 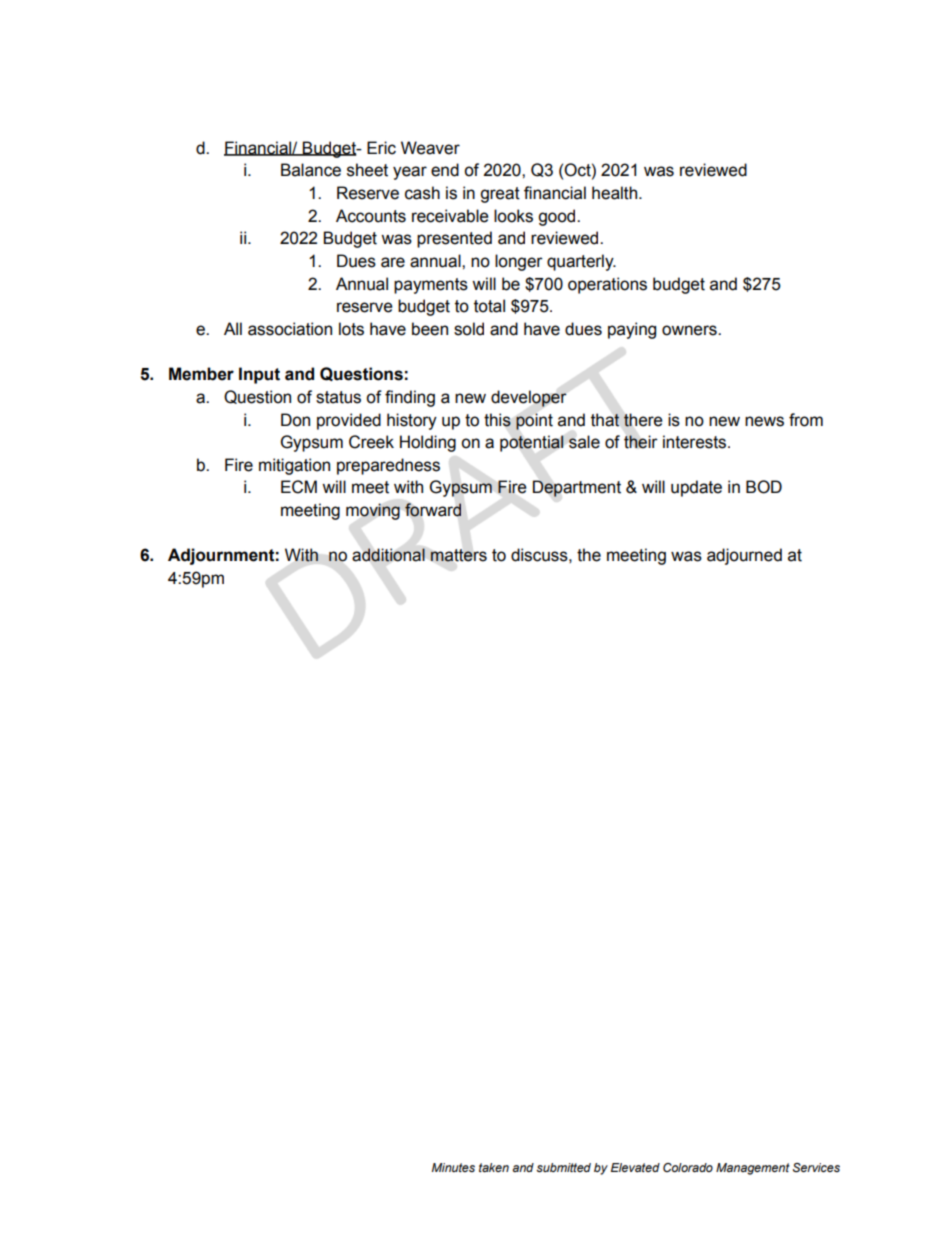 I want to click on Minutes, so click(x=453, y=1167).
